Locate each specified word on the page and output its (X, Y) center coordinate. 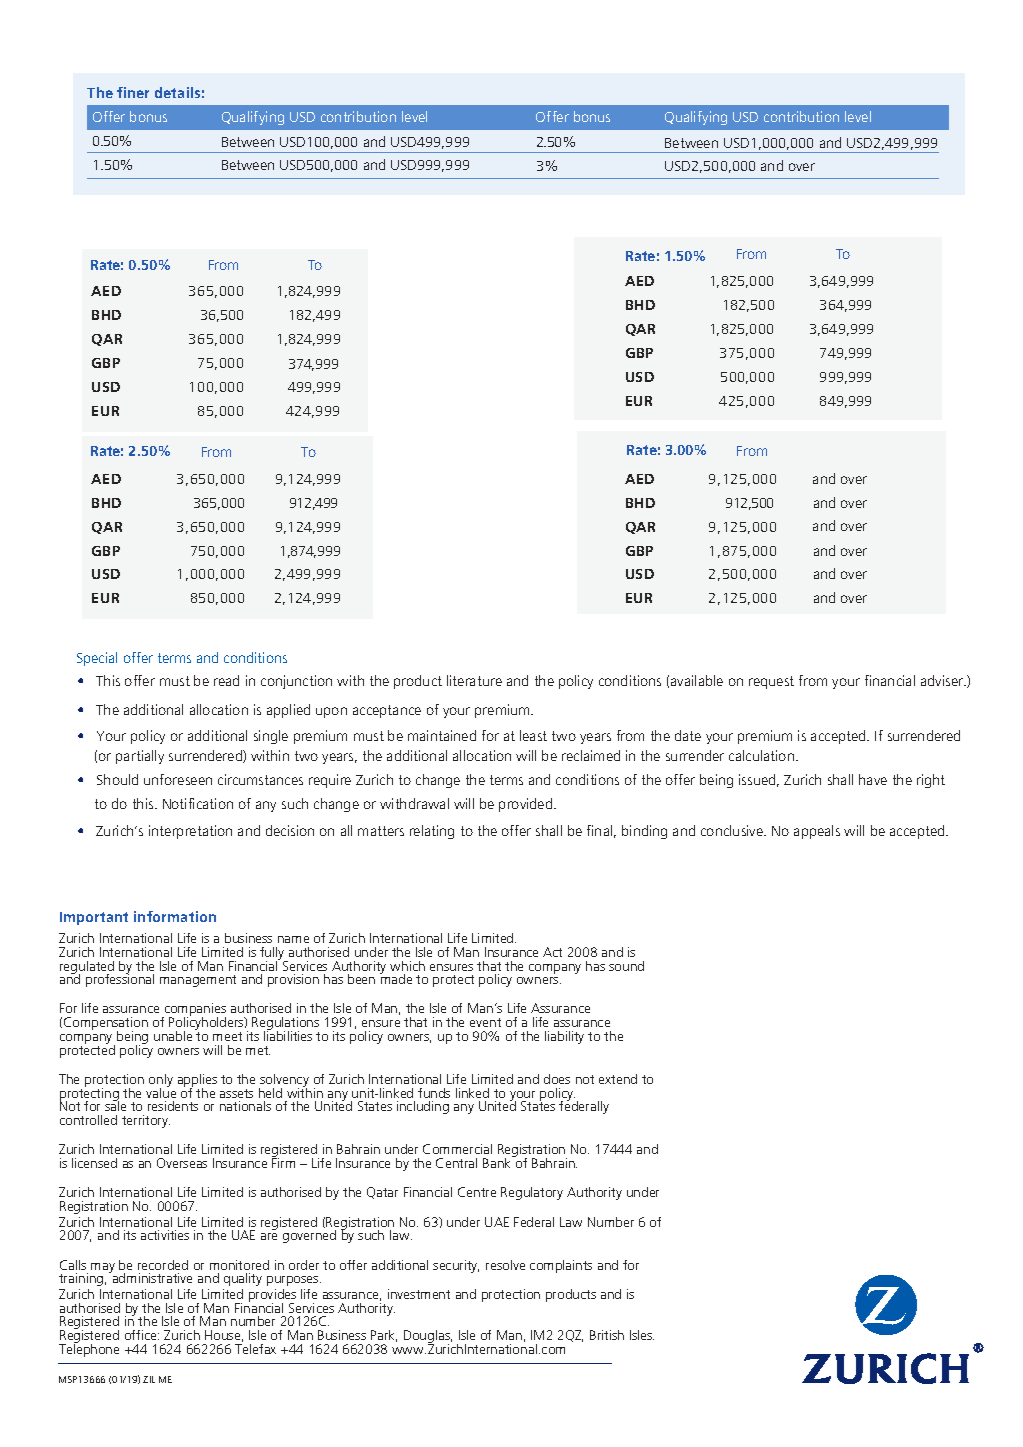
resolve (505, 1265)
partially (140, 757)
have (873, 779)
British (607, 1335)
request (771, 682)
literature (474, 680)
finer (133, 92)
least (533, 735)
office (142, 1335)
